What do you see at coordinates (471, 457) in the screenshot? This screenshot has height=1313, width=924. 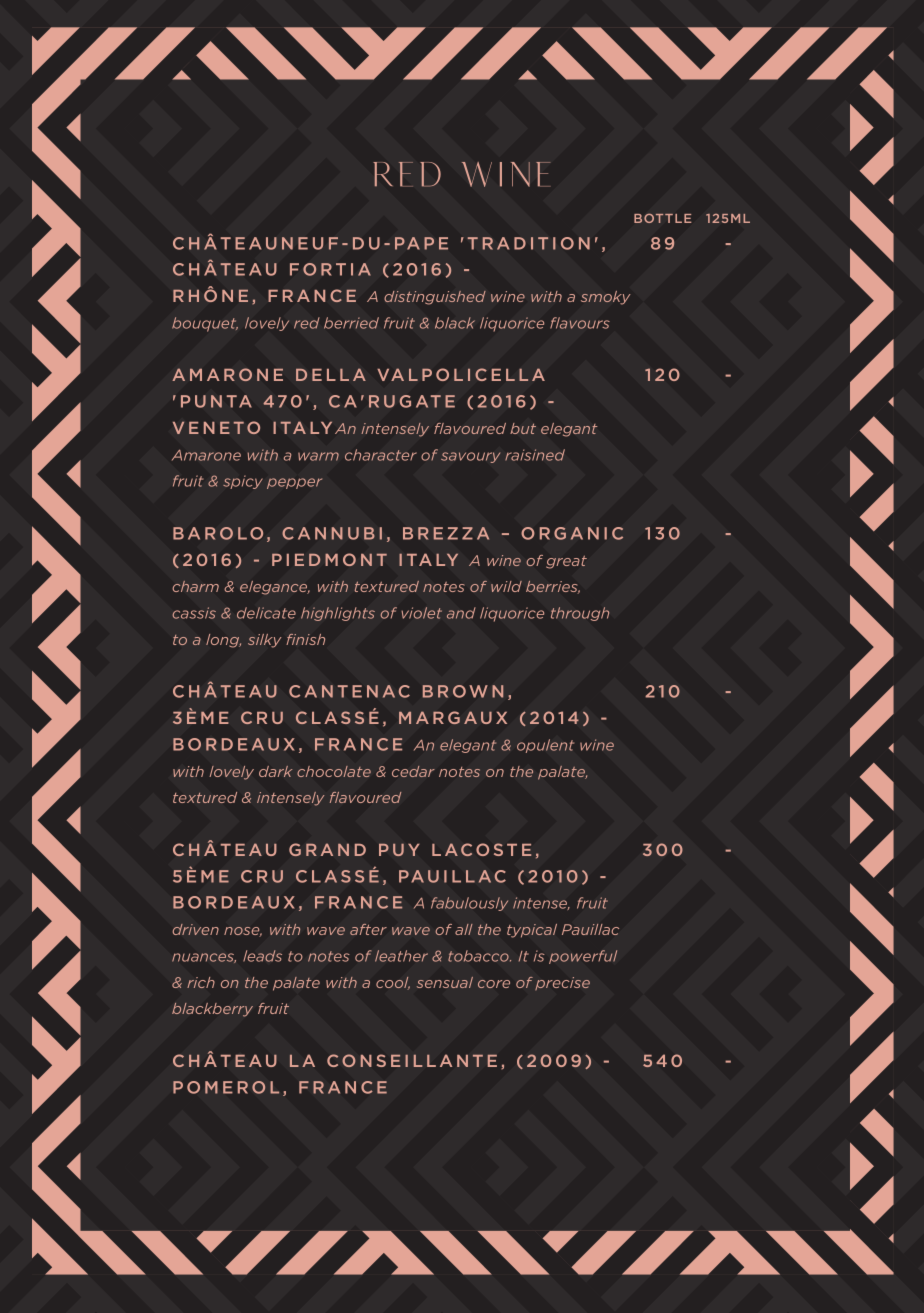 I see `savoury` at bounding box center [471, 457].
